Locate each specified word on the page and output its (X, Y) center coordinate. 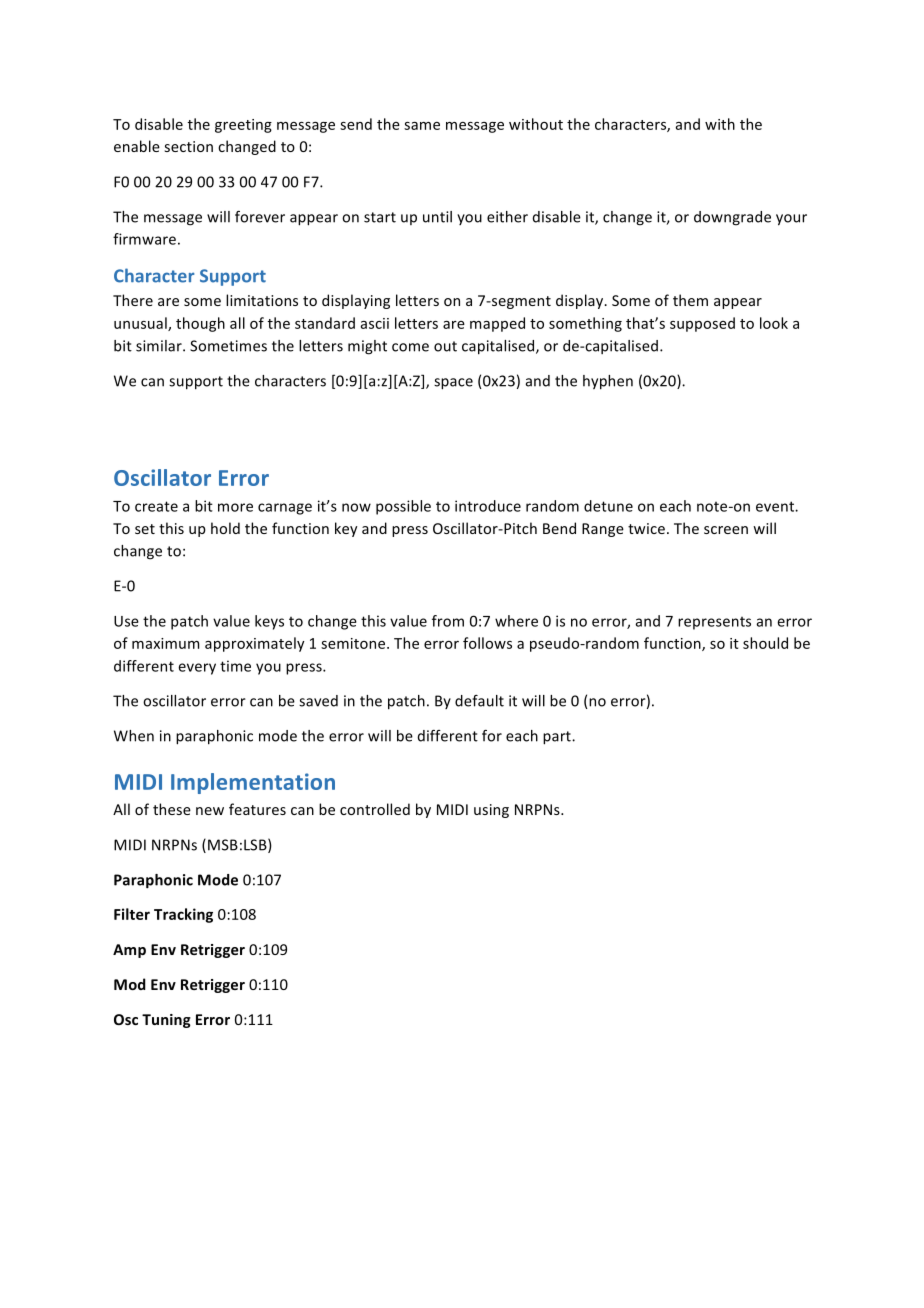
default (479, 701)
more (235, 507)
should (765, 643)
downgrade (732, 218)
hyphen (608, 382)
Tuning (166, 1021)
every (197, 669)
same (422, 126)
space (453, 384)
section (189, 146)
